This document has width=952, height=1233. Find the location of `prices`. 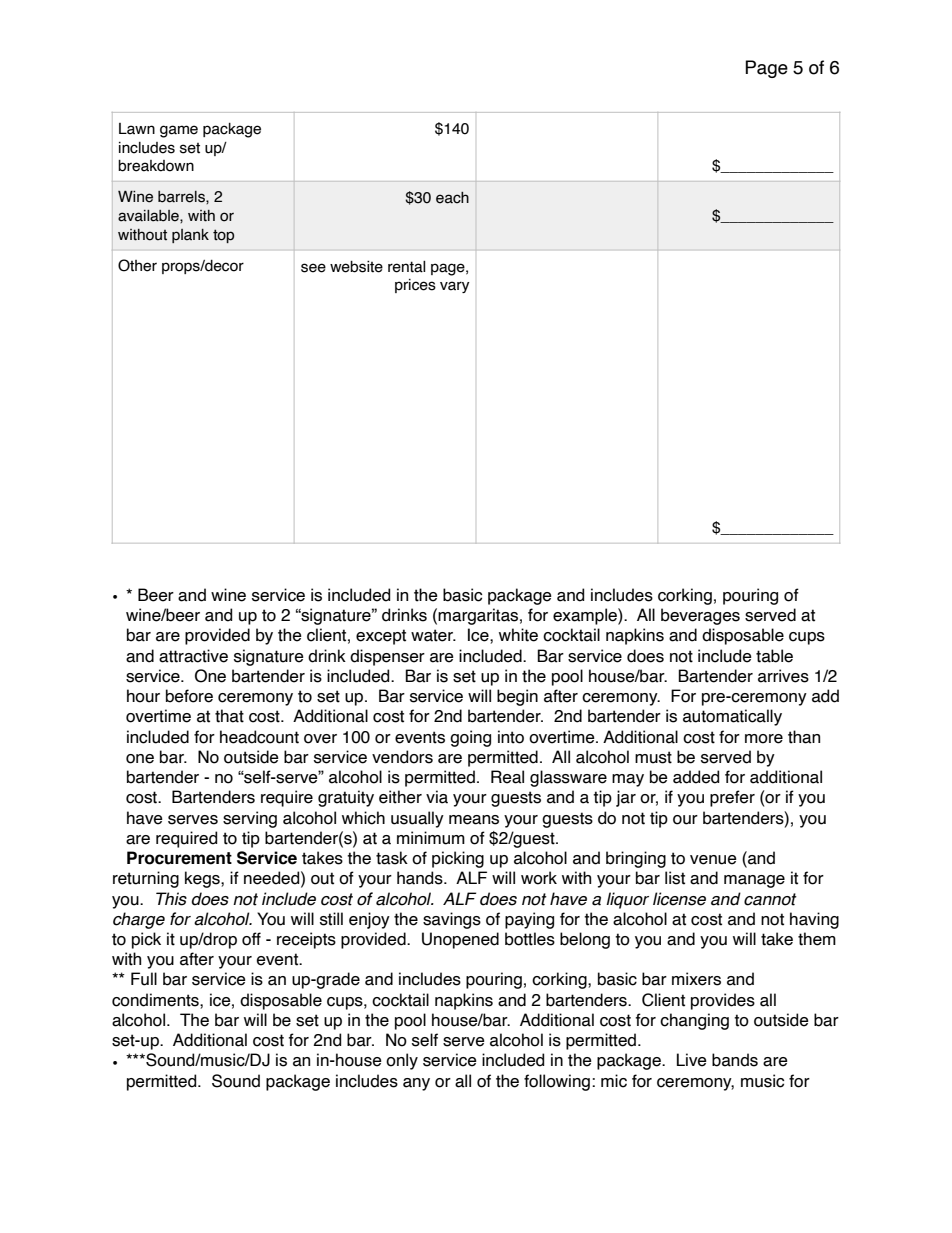

prices is located at coordinates (415, 286).
